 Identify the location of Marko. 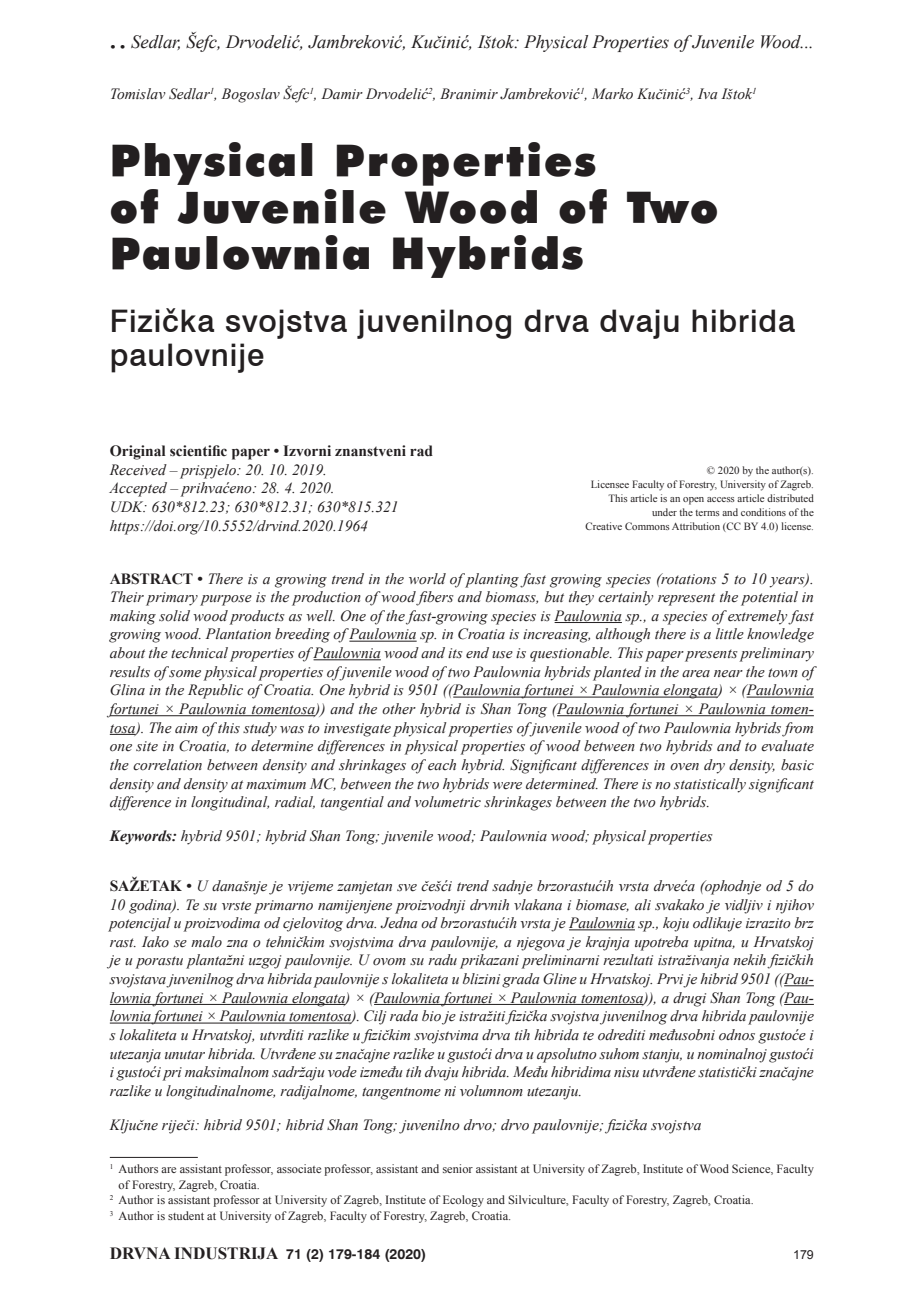
(612, 94).
